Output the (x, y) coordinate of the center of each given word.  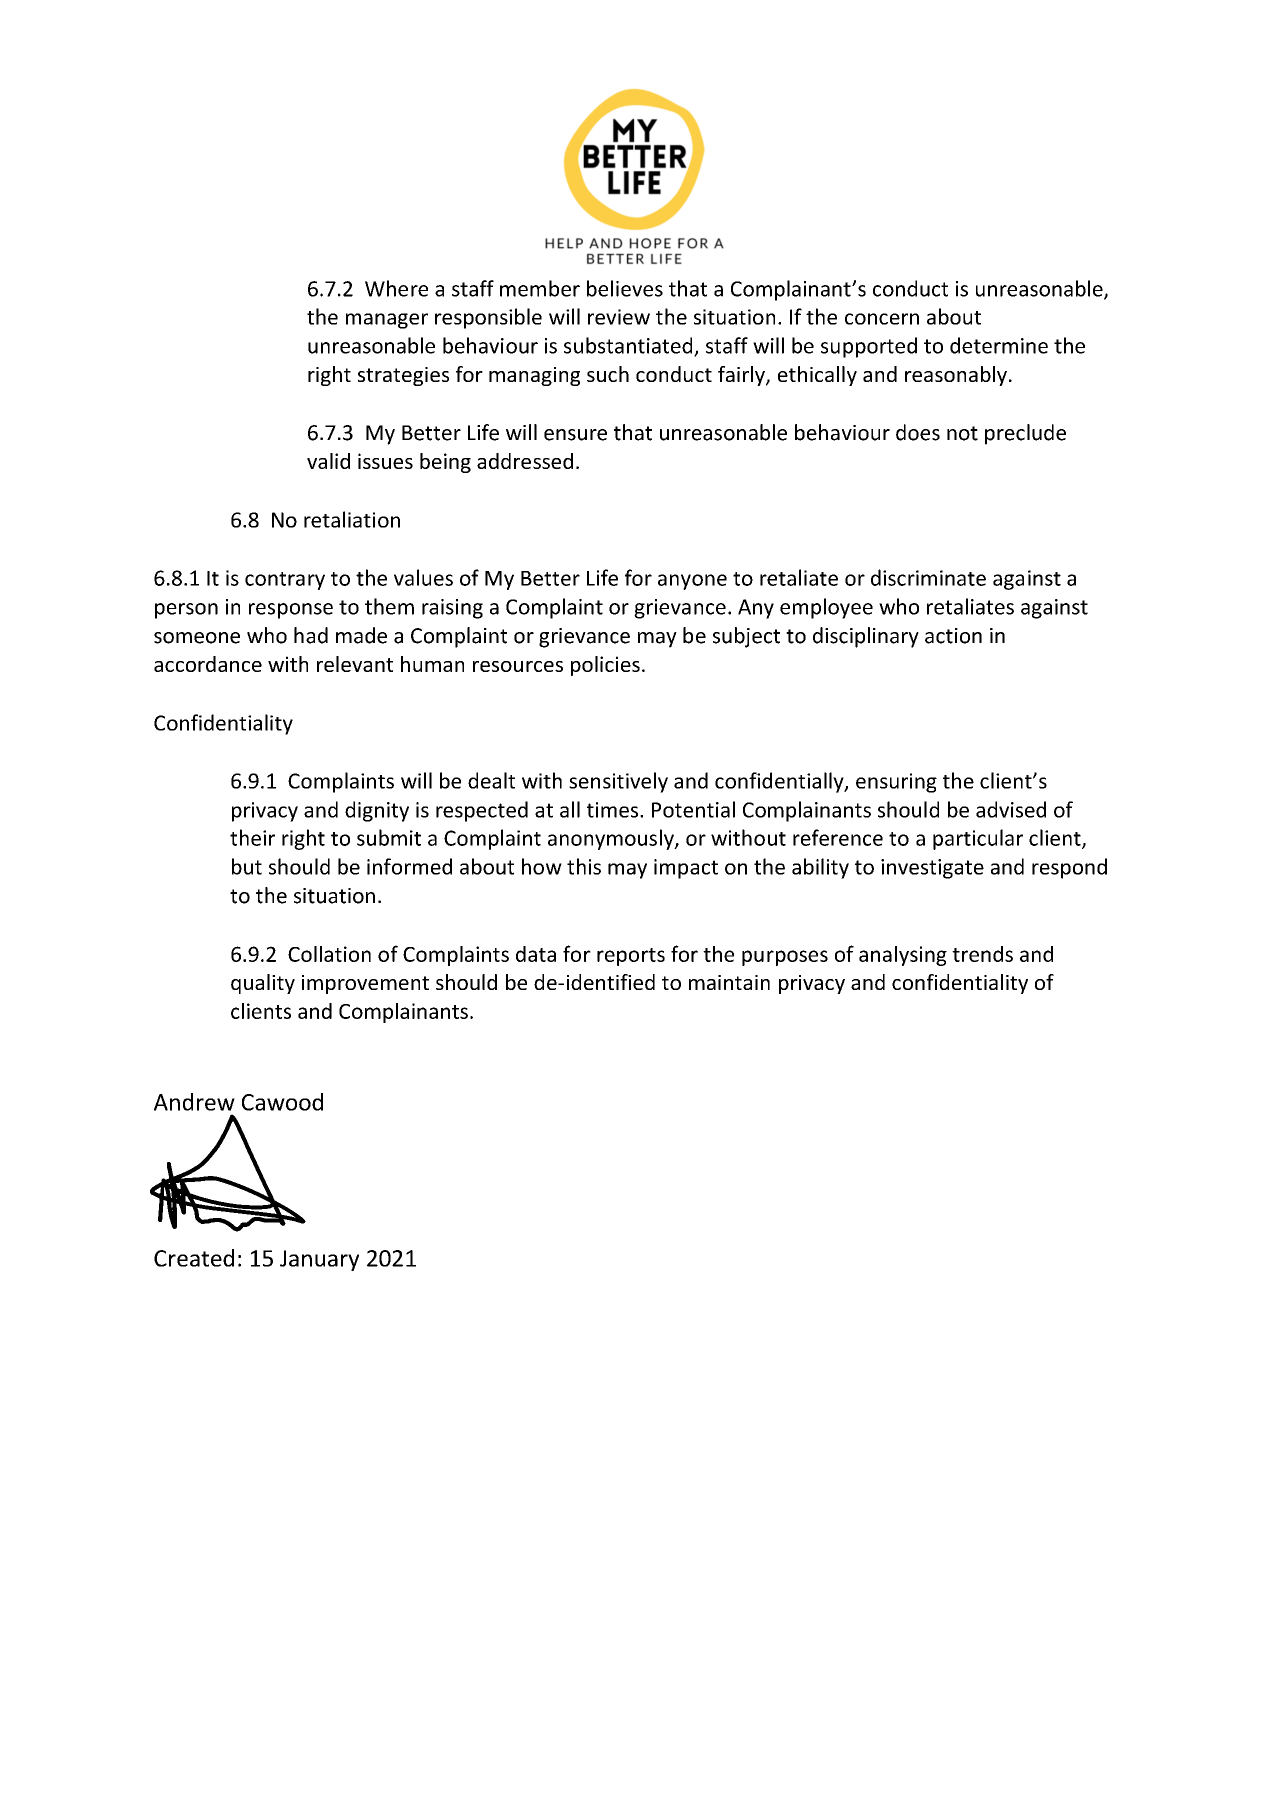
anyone (692, 582)
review (619, 317)
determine (999, 345)
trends (982, 954)
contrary (285, 581)
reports (631, 957)
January (319, 1260)
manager (387, 321)
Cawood (282, 1102)
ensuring (896, 783)
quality (263, 984)
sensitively (618, 782)
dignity (377, 811)
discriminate (928, 577)
